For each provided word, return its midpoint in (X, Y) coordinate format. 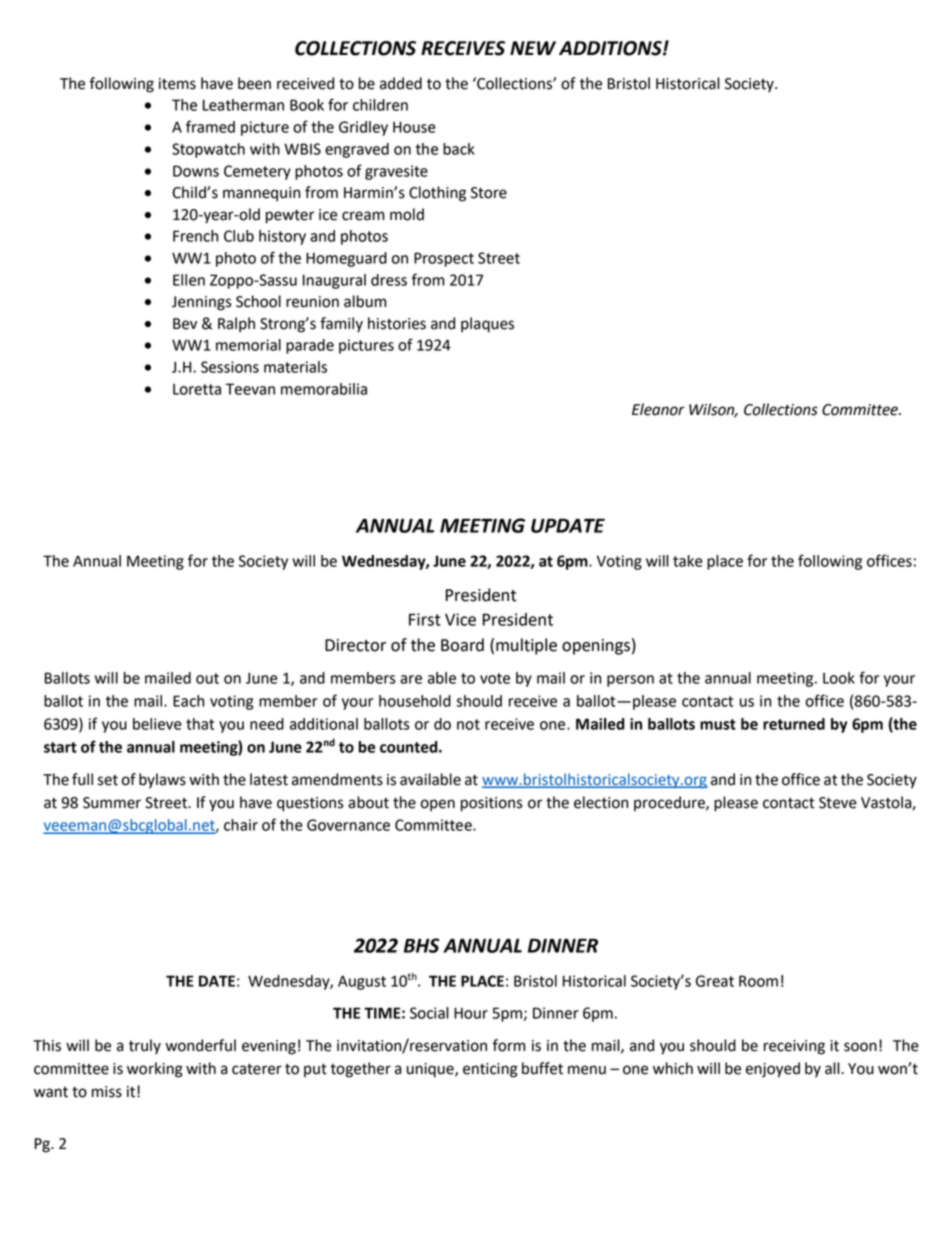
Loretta (197, 389)
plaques (487, 325)
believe (157, 724)
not (468, 724)
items (177, 84)
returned (794, 724)
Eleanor (658, 409)
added (401, 83)
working (155, 1070)
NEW (533, 48)
